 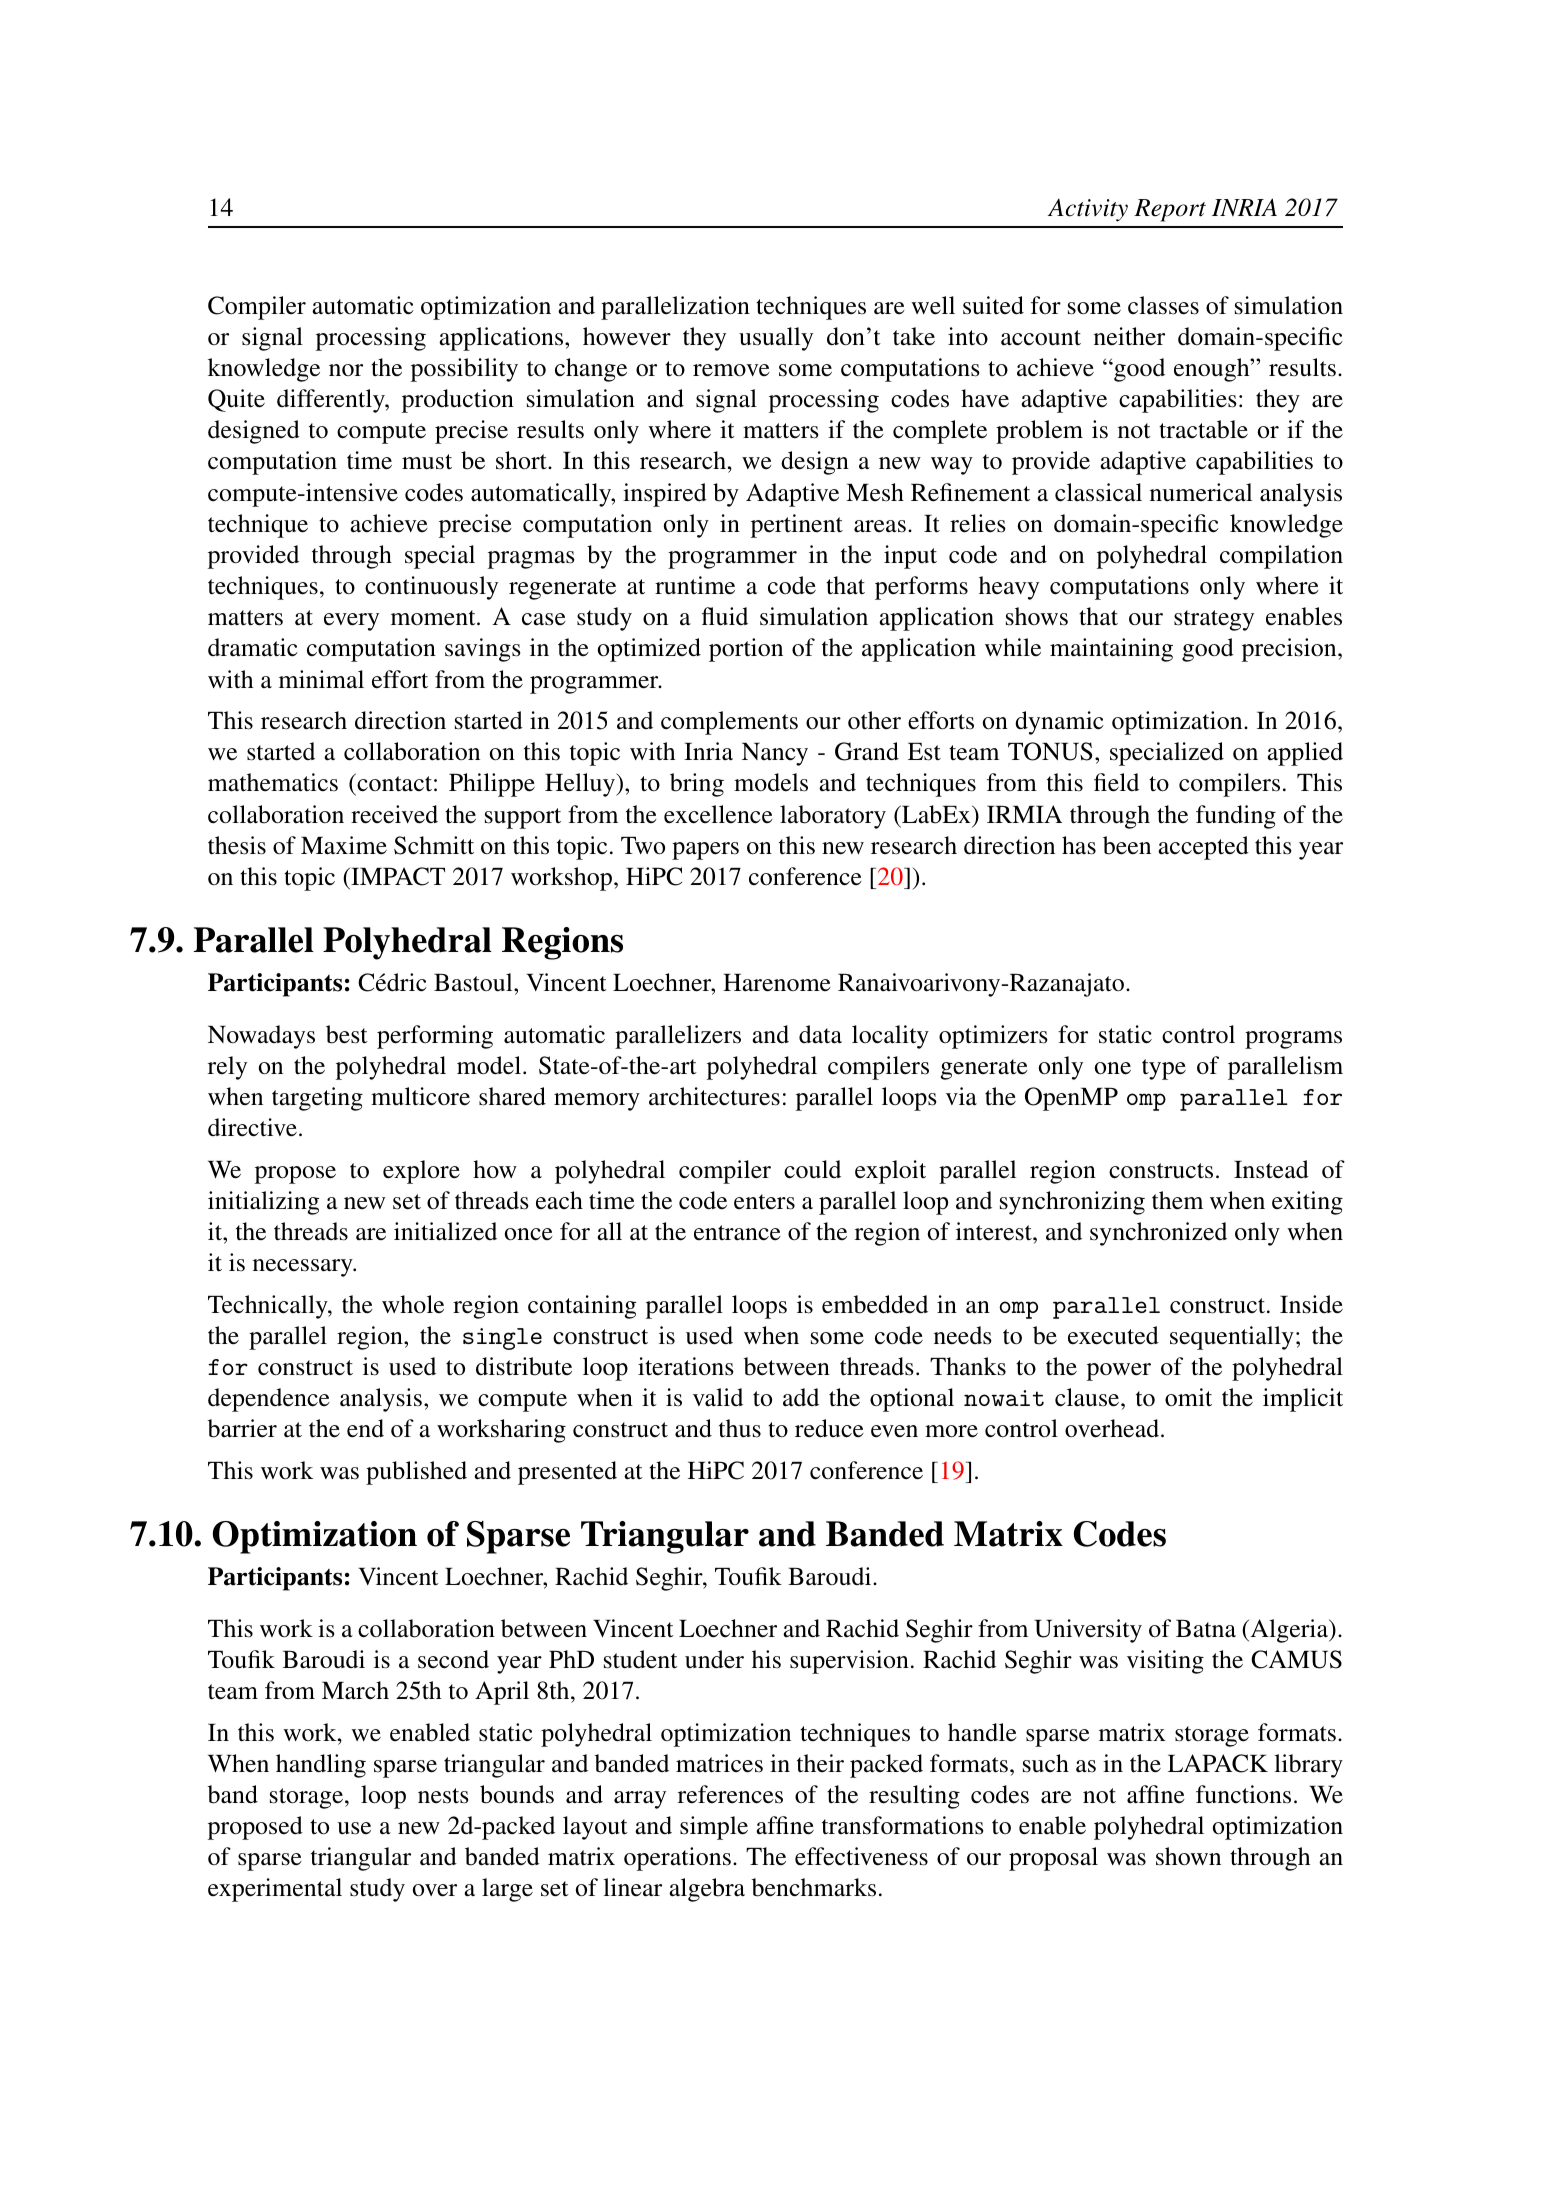 What do you see at coordinates (346, 370) in the image?
I see `nor` at bounding box center [346, 370].
